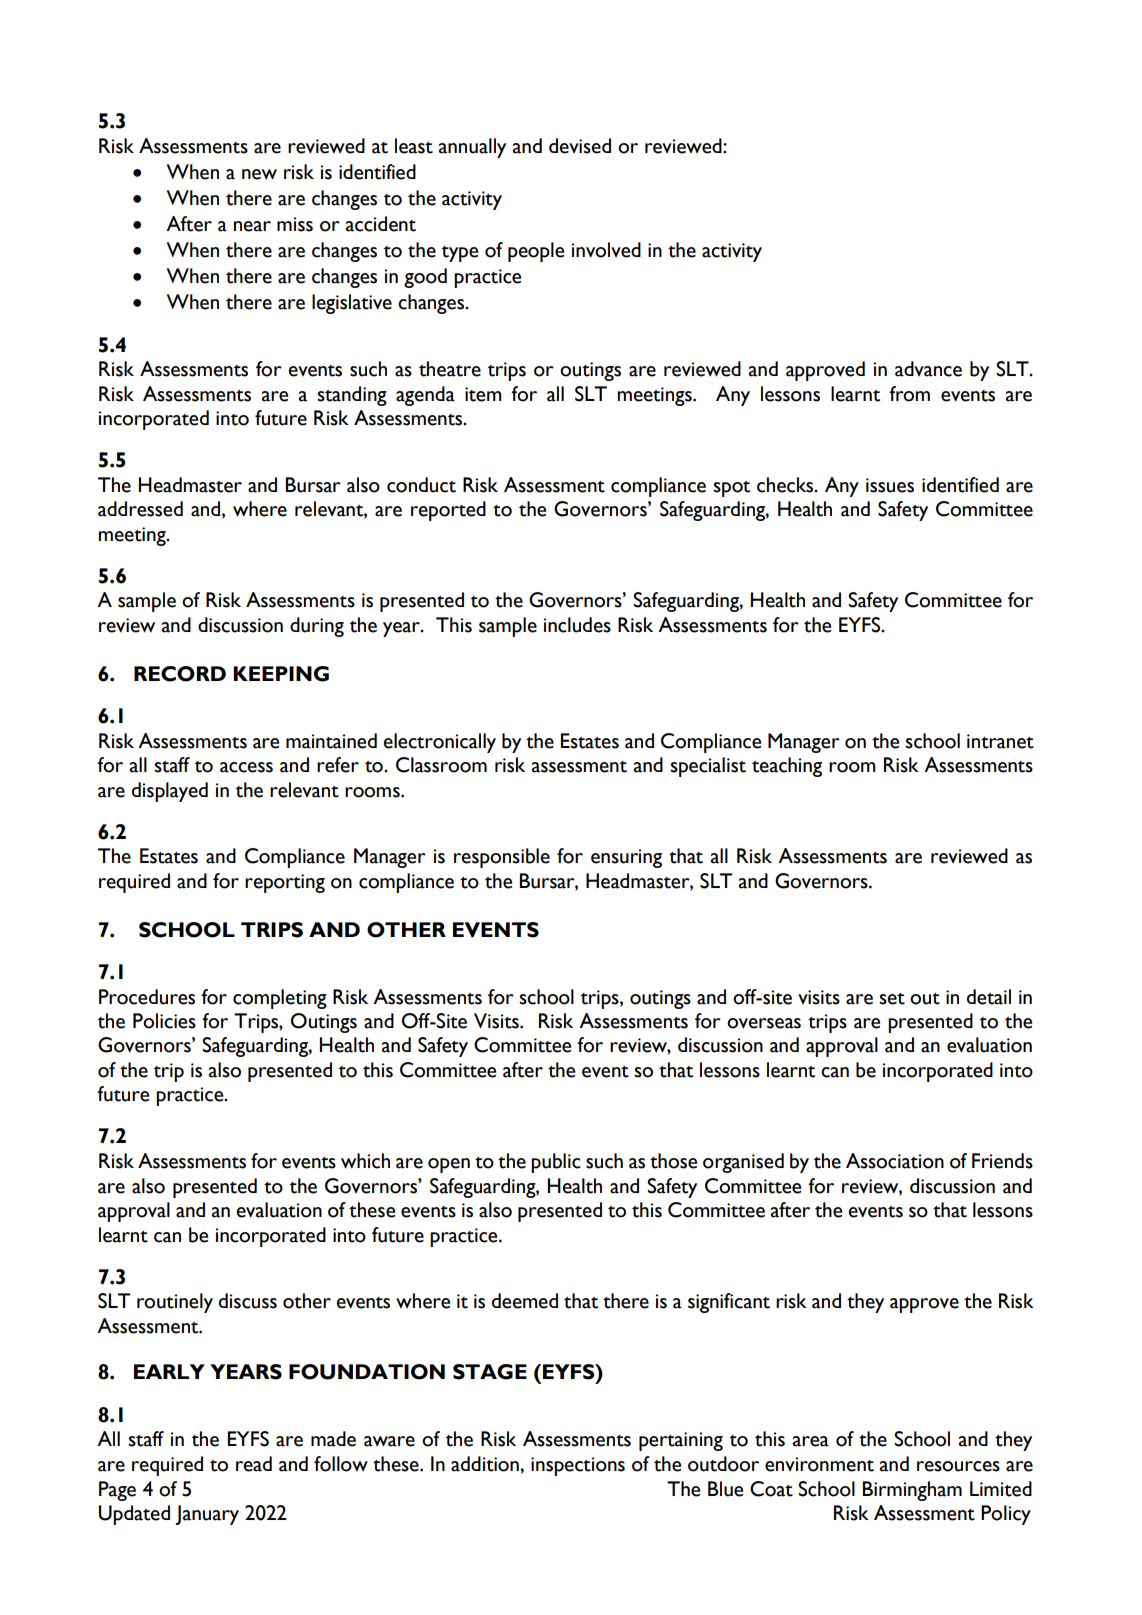 Image resolution: width=1142 pixels, height=1615 pixels. Describe the element at coordinates (787, 767) in the page. I see `teaching` at that location.
